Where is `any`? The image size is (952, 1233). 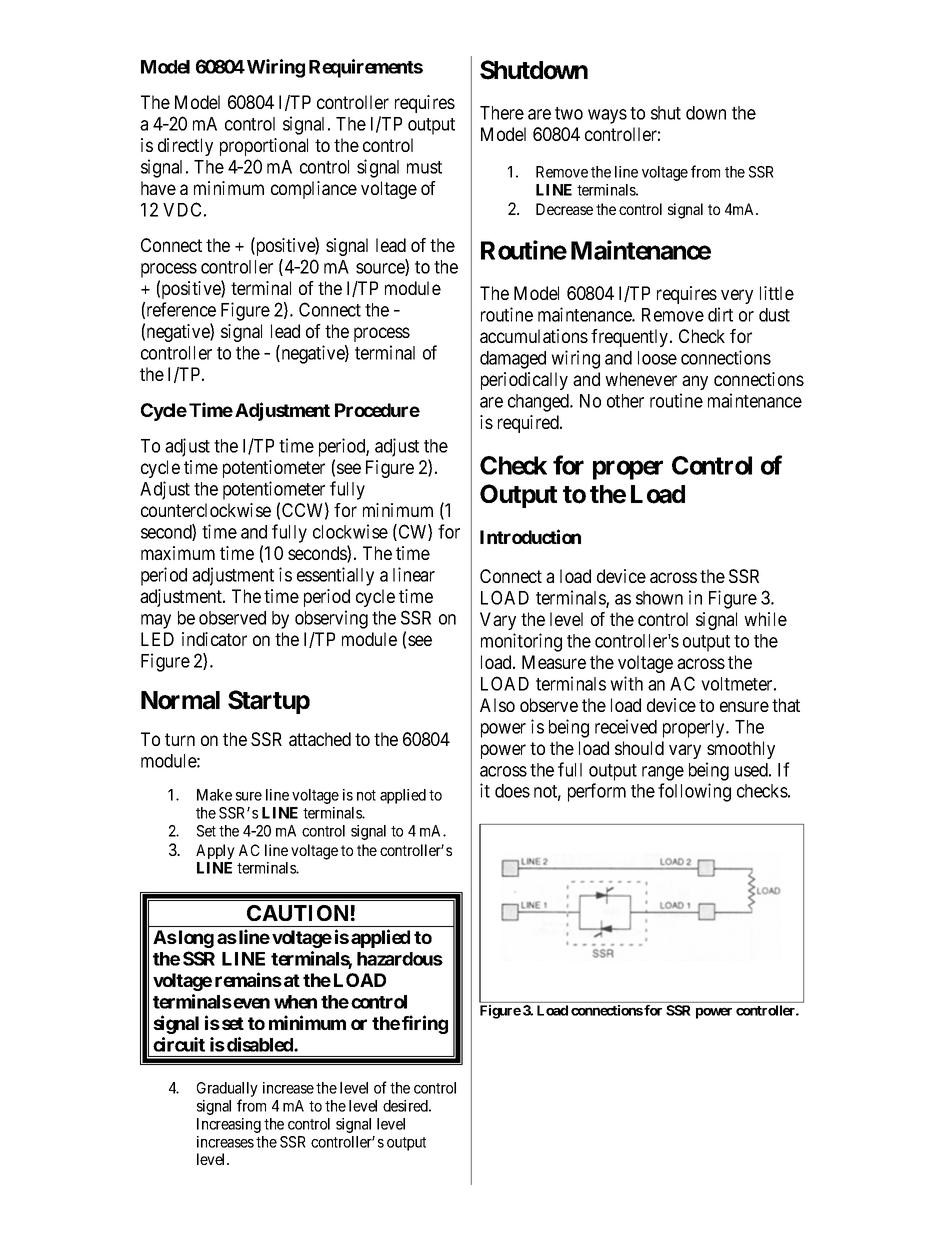
any is located at coordinates (695, 382).
